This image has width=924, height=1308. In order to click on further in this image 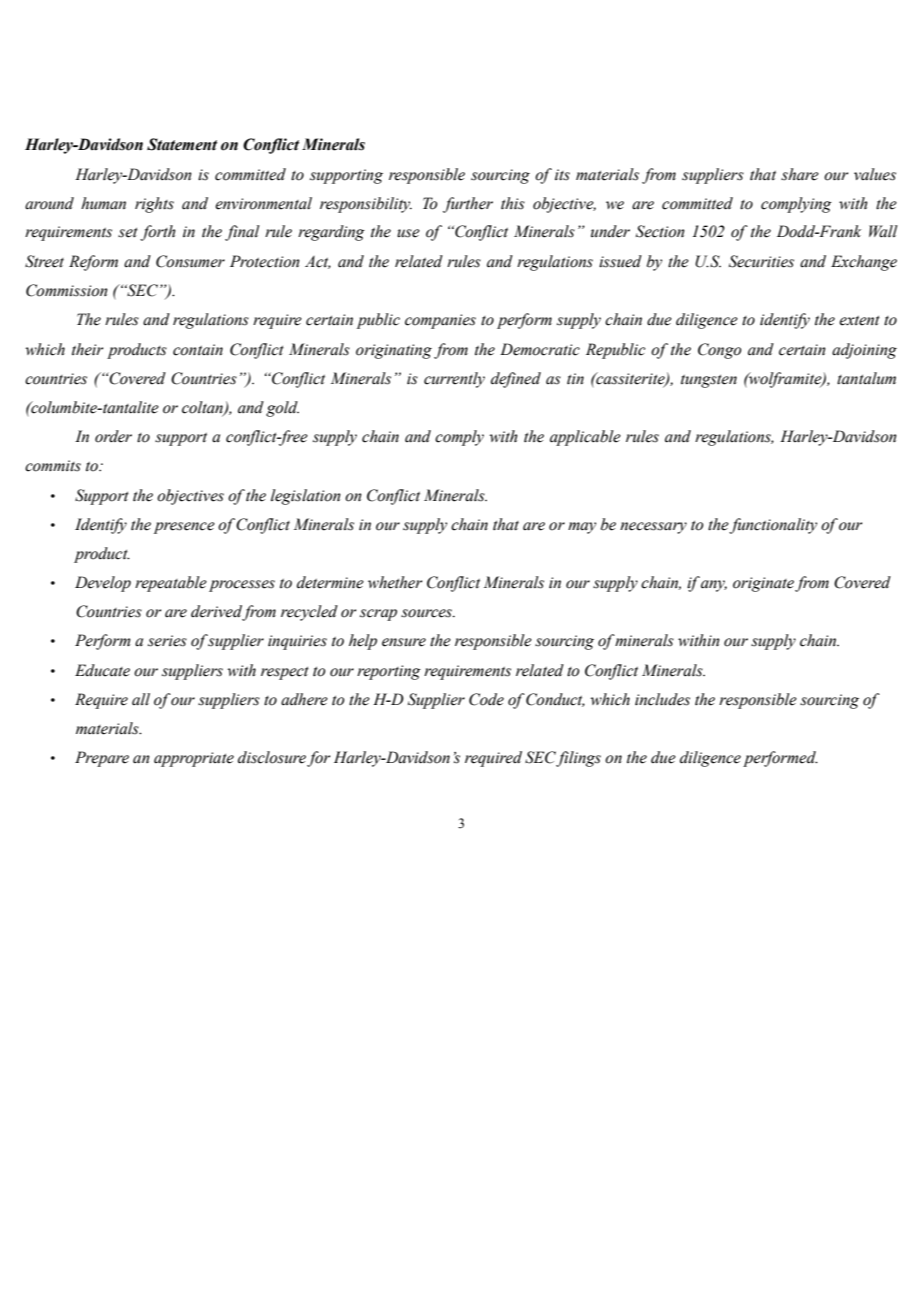, I will do `click(468, 205)`.
